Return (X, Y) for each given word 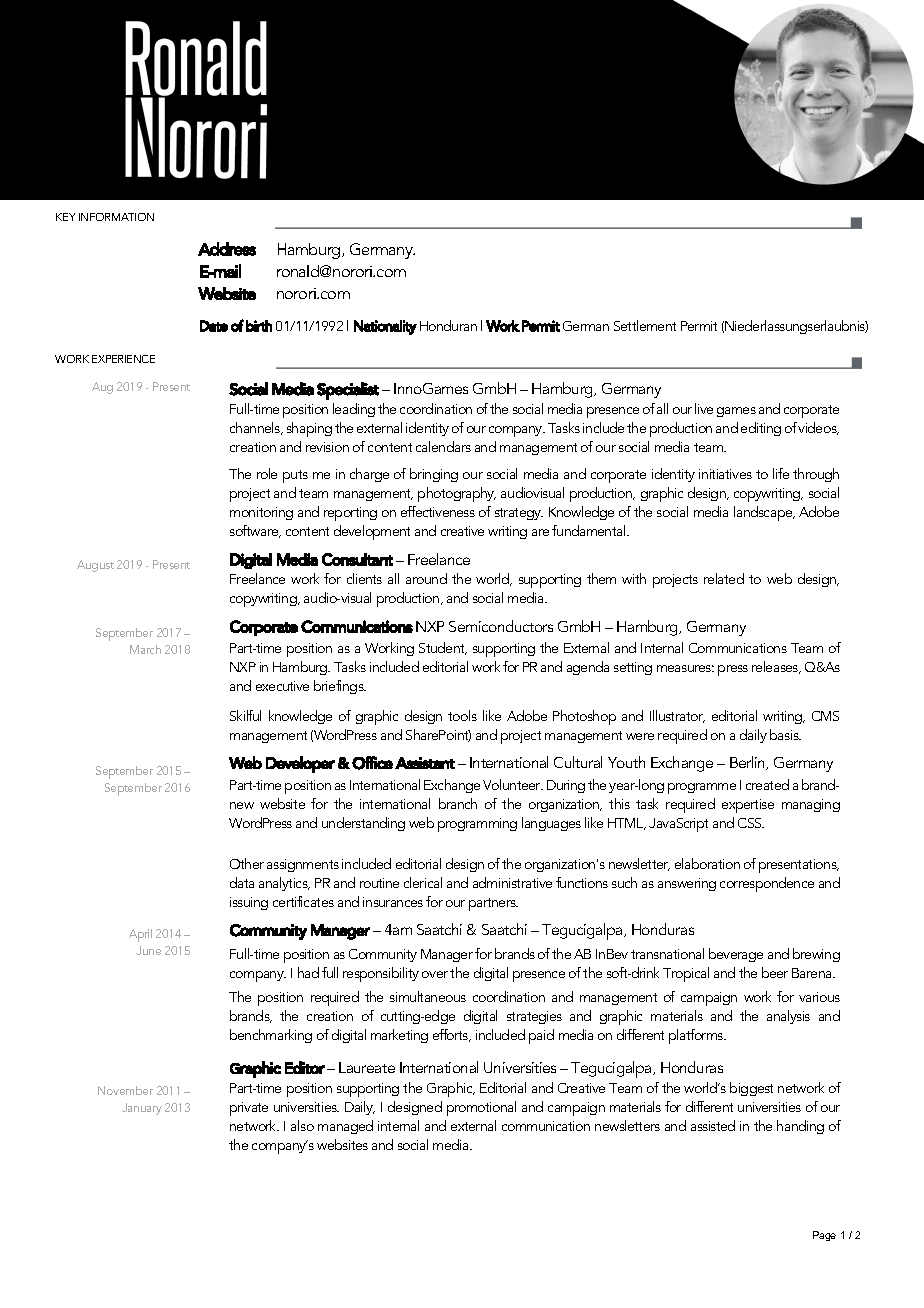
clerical (423, 882)
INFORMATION (116, 217)
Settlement (645, 325)
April (140, 935)
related (724, 578)
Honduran (448, 325)
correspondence (767, 884)
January (142, 1109)
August (95, 566)
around (426, 578)
